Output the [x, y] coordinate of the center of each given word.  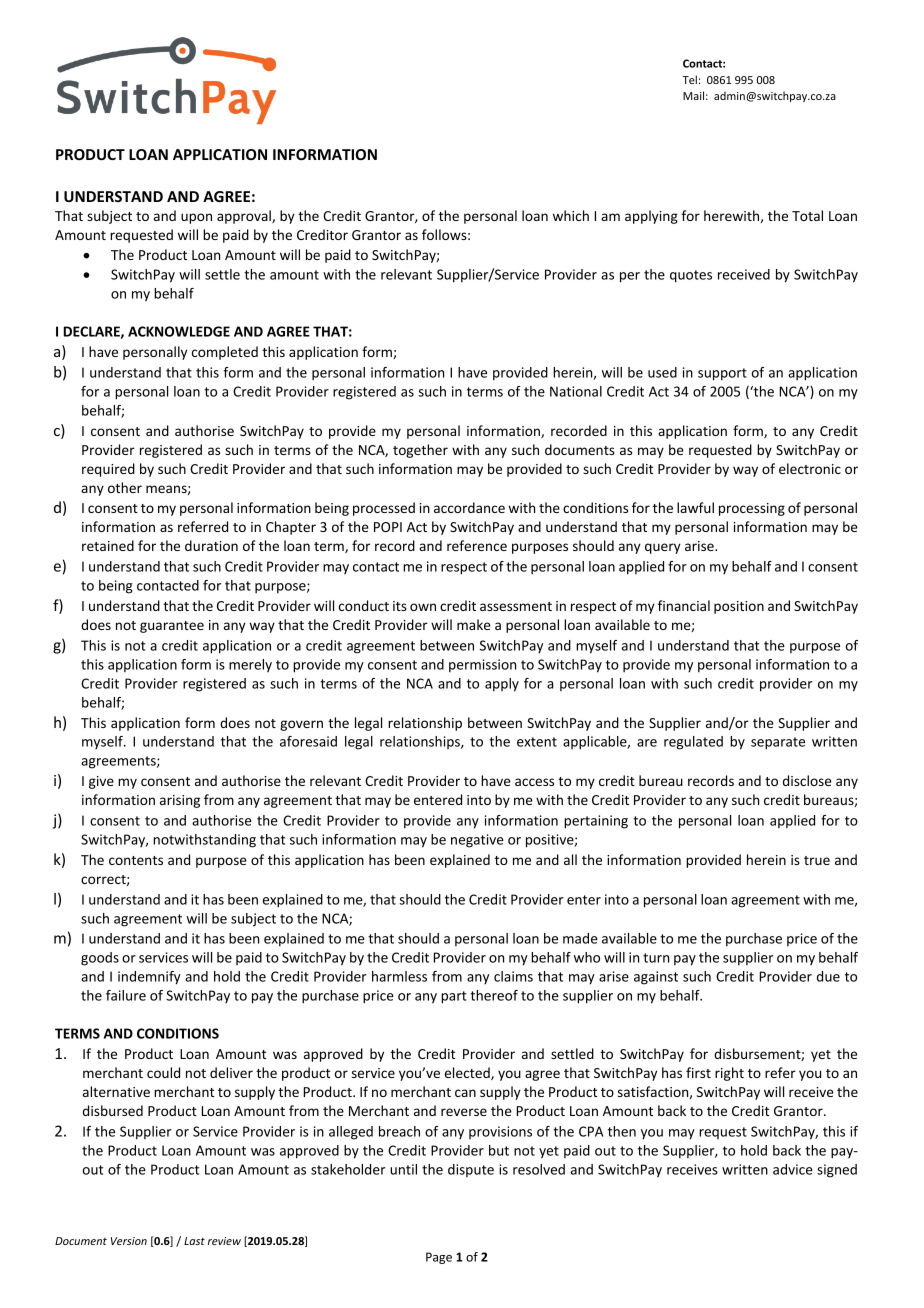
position [739, 607]
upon [196, 218]
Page [439, 1258]
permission [482, 666]
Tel [689, 79]
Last [194, 1241]
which [571, 215]
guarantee [172, 627]
